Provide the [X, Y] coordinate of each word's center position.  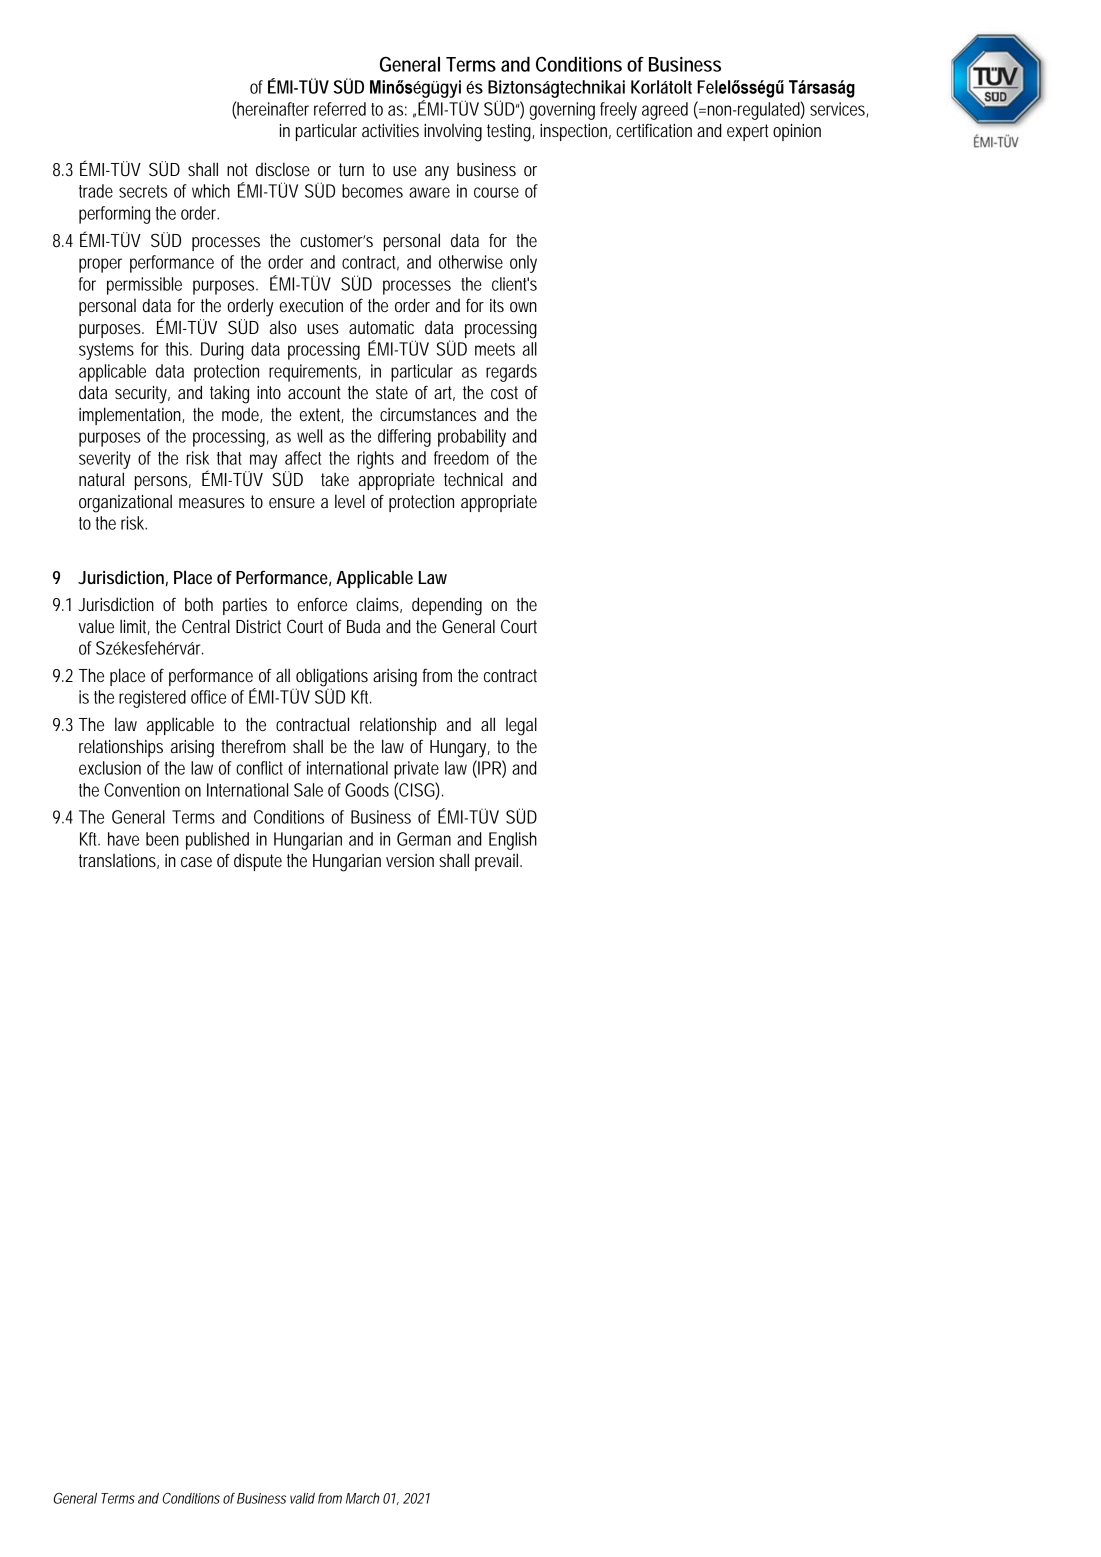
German [424, 839]
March [363, 1498]
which [211, 191]
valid [302, 1498]
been [162, 839]
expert [747, 132]
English [513, 841]
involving [453, 133]
